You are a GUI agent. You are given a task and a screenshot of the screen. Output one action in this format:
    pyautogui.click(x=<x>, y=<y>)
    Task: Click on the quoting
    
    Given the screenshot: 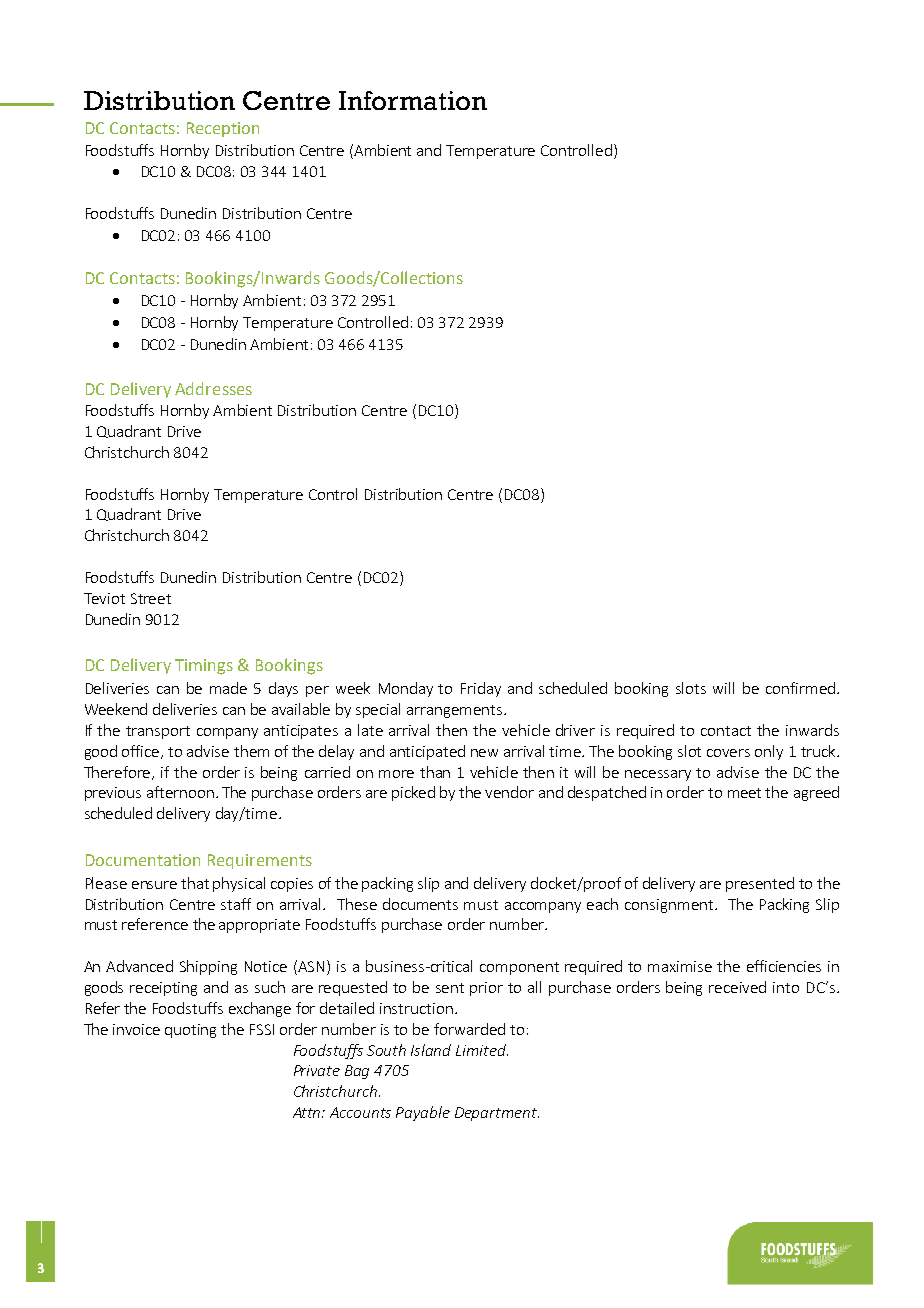 What is the action you would take?
    pyautogui.click(x=190, y=1031)
